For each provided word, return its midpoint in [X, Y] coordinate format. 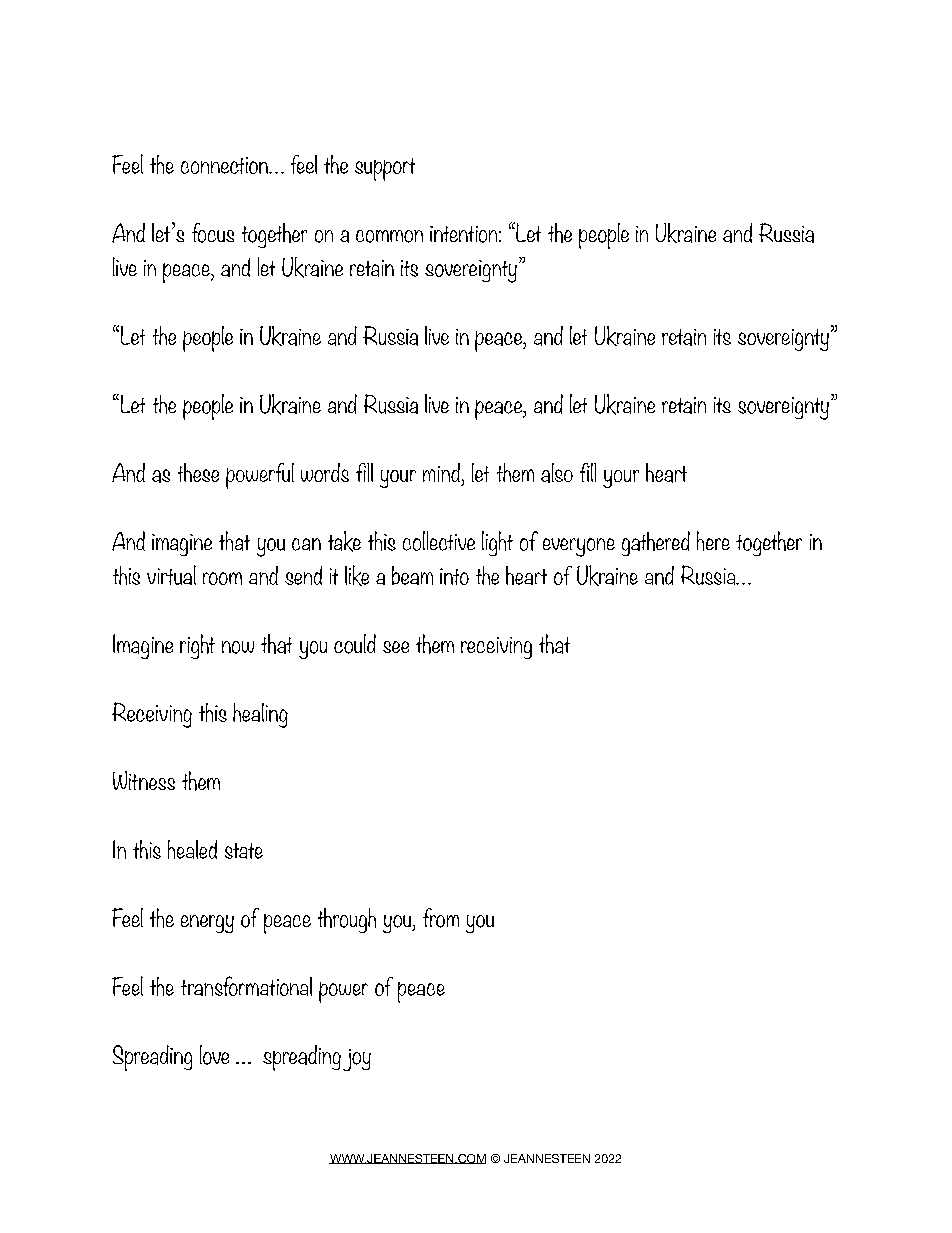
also [557, 473]
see [396, 647]
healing [260, 715]
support [385, 169]
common [389, 236]
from [441, 918]
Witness [144, 780]
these [198, 472]
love [214, 1055]
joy [357, 1060]
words [325, 472]
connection [225, 165]
